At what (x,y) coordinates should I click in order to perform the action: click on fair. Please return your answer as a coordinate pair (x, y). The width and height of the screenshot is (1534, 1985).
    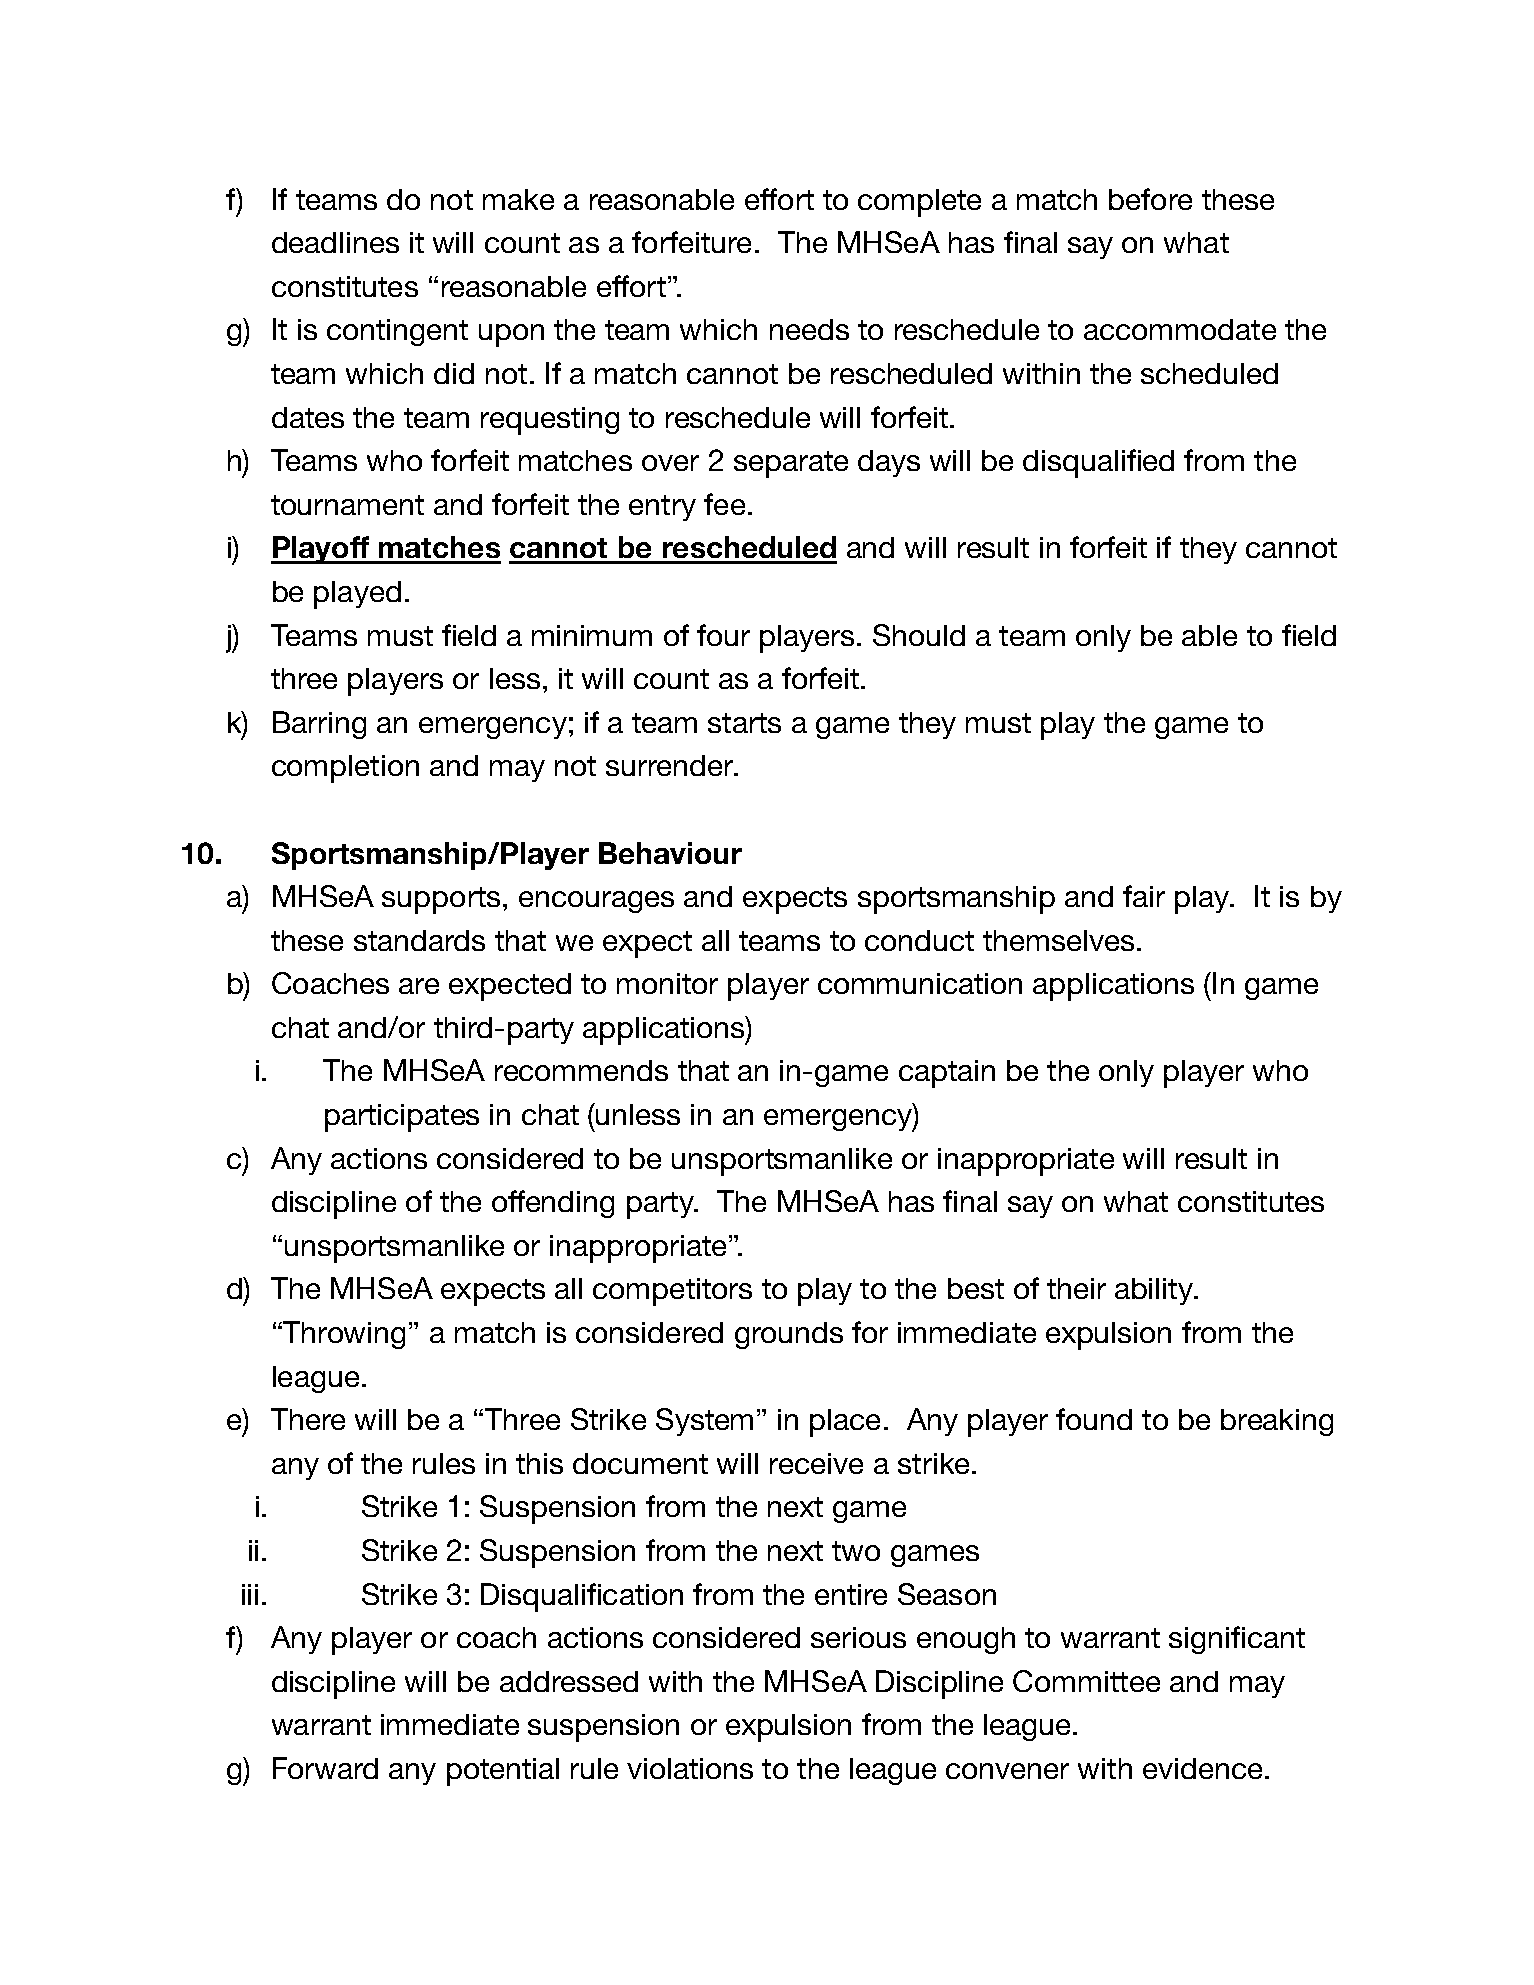
    Looking at the image, I should click on (1144, 896).
